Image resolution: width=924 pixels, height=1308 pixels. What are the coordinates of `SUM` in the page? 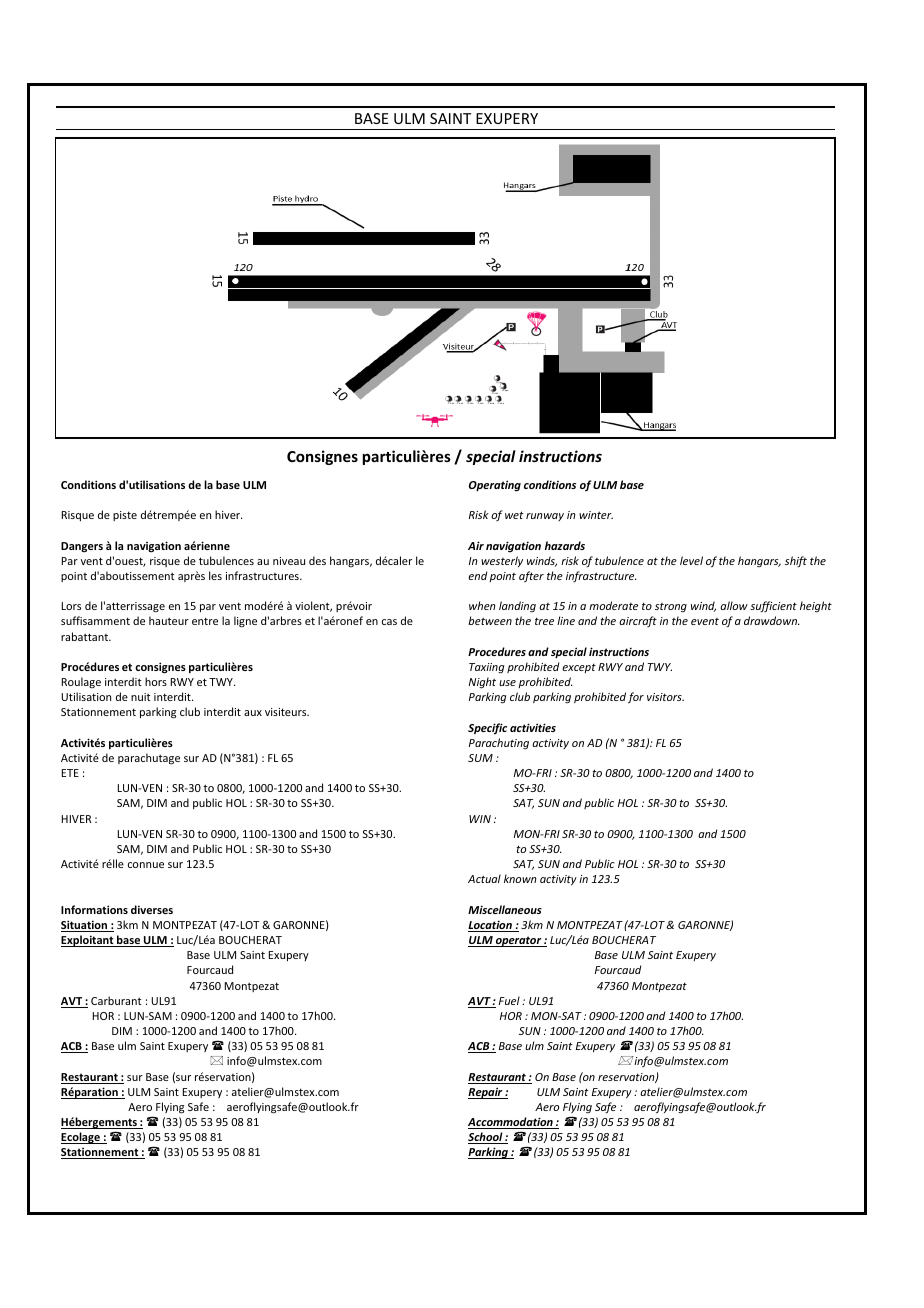 It's located at (480, 758).
